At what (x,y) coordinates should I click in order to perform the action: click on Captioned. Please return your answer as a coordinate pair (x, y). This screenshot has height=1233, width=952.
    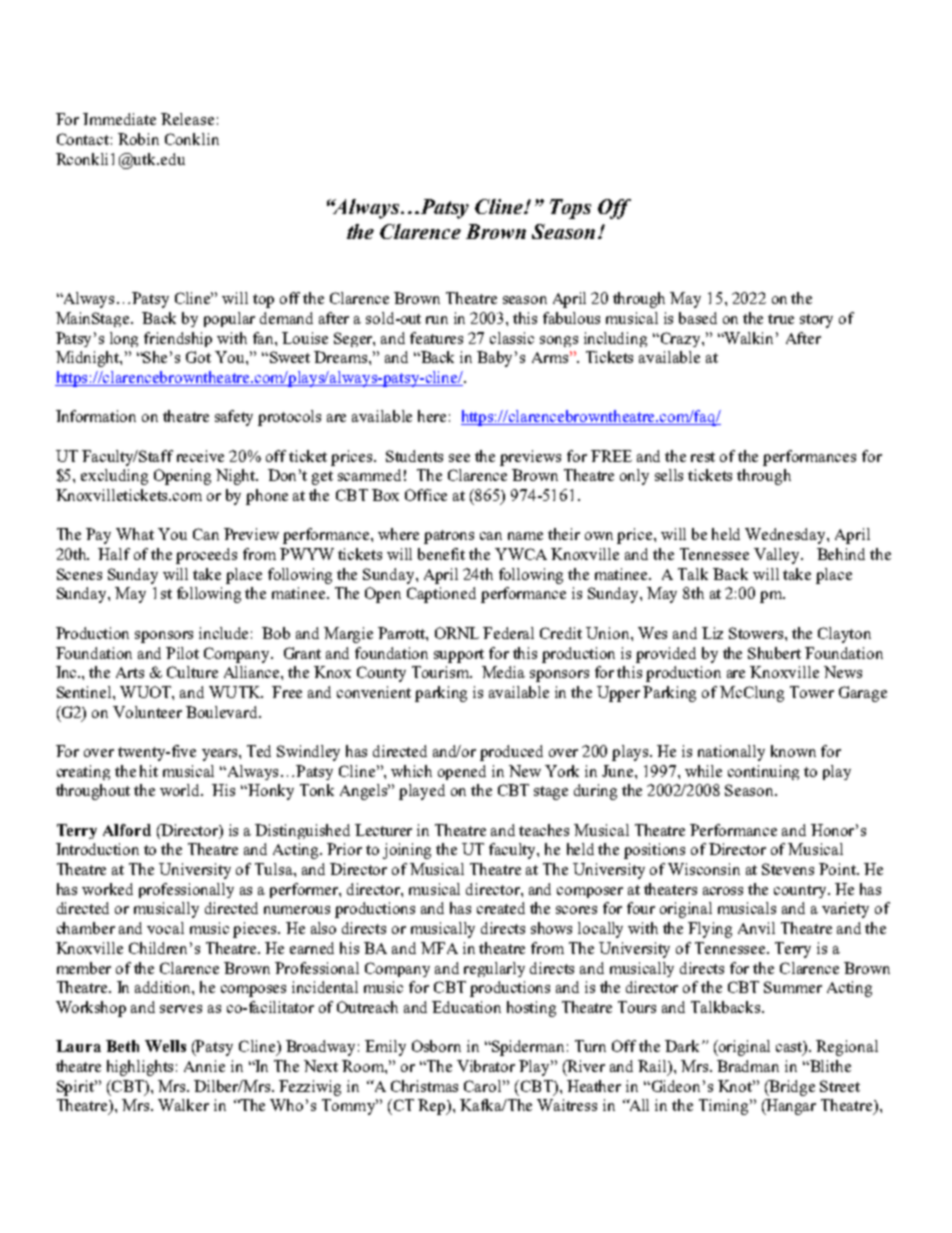
    Looking at the image, I should click on (441, 595).
